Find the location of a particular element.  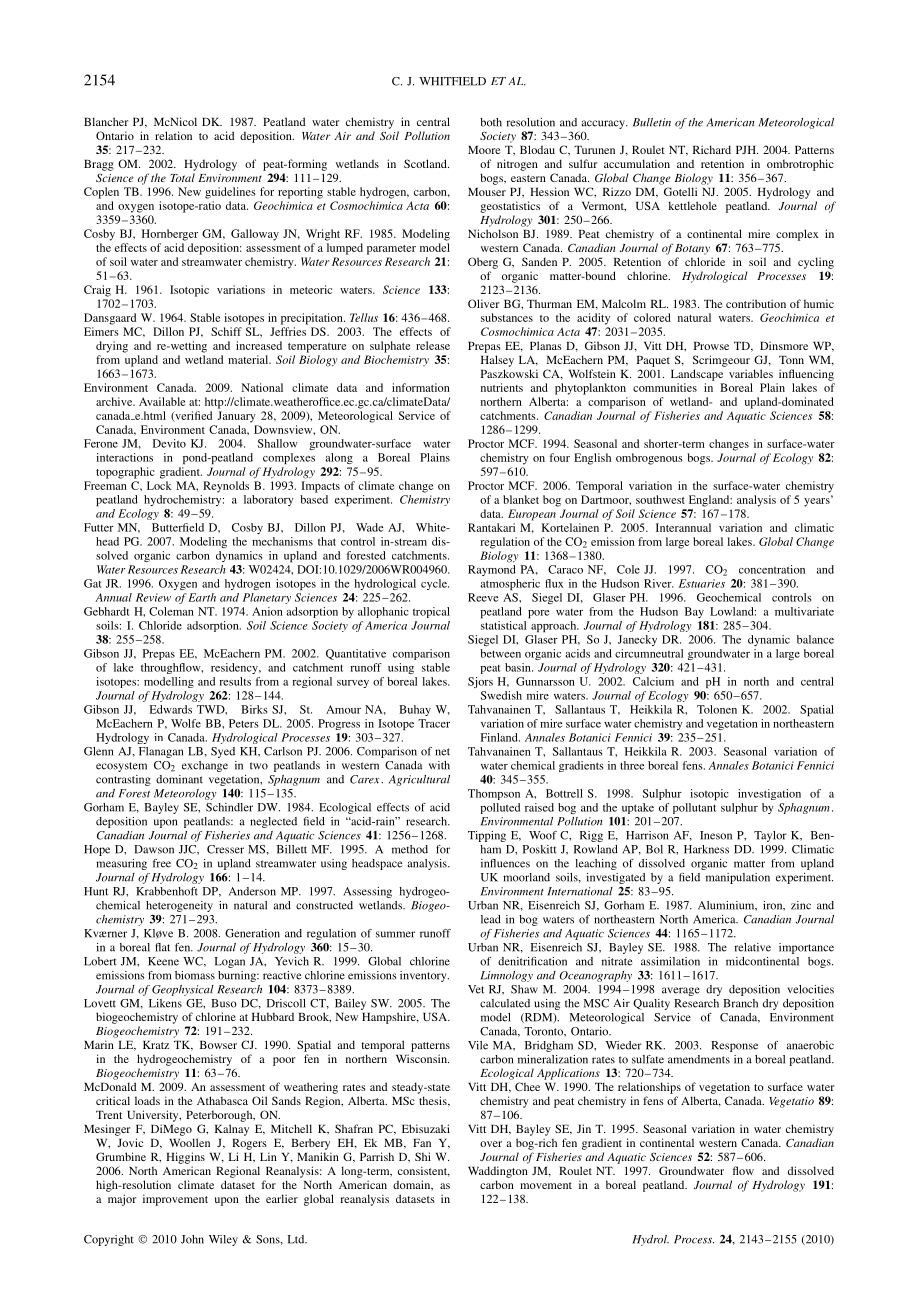

domain is located at coordinates (413, 1185).
